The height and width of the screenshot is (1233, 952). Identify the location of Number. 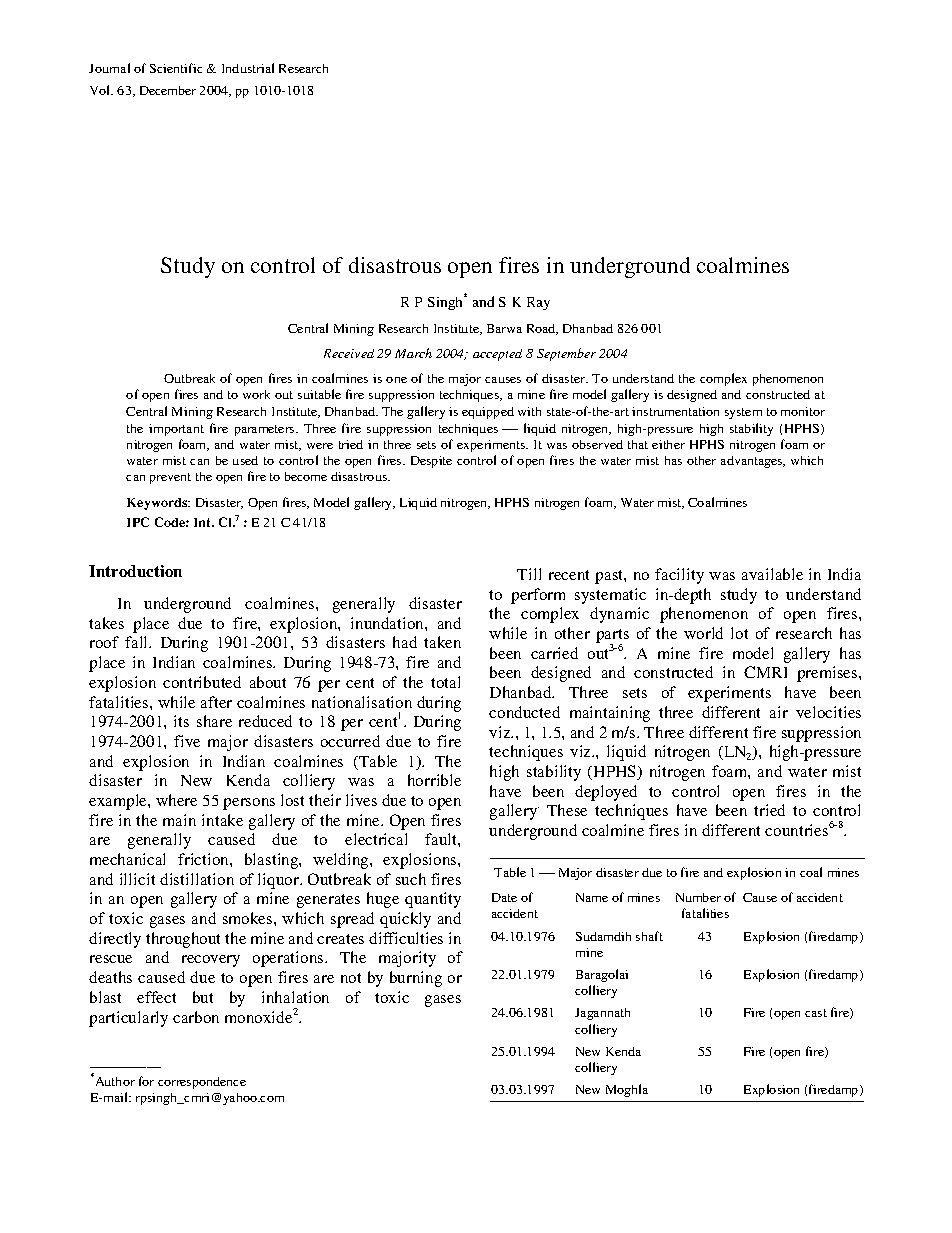
(698, 897).
